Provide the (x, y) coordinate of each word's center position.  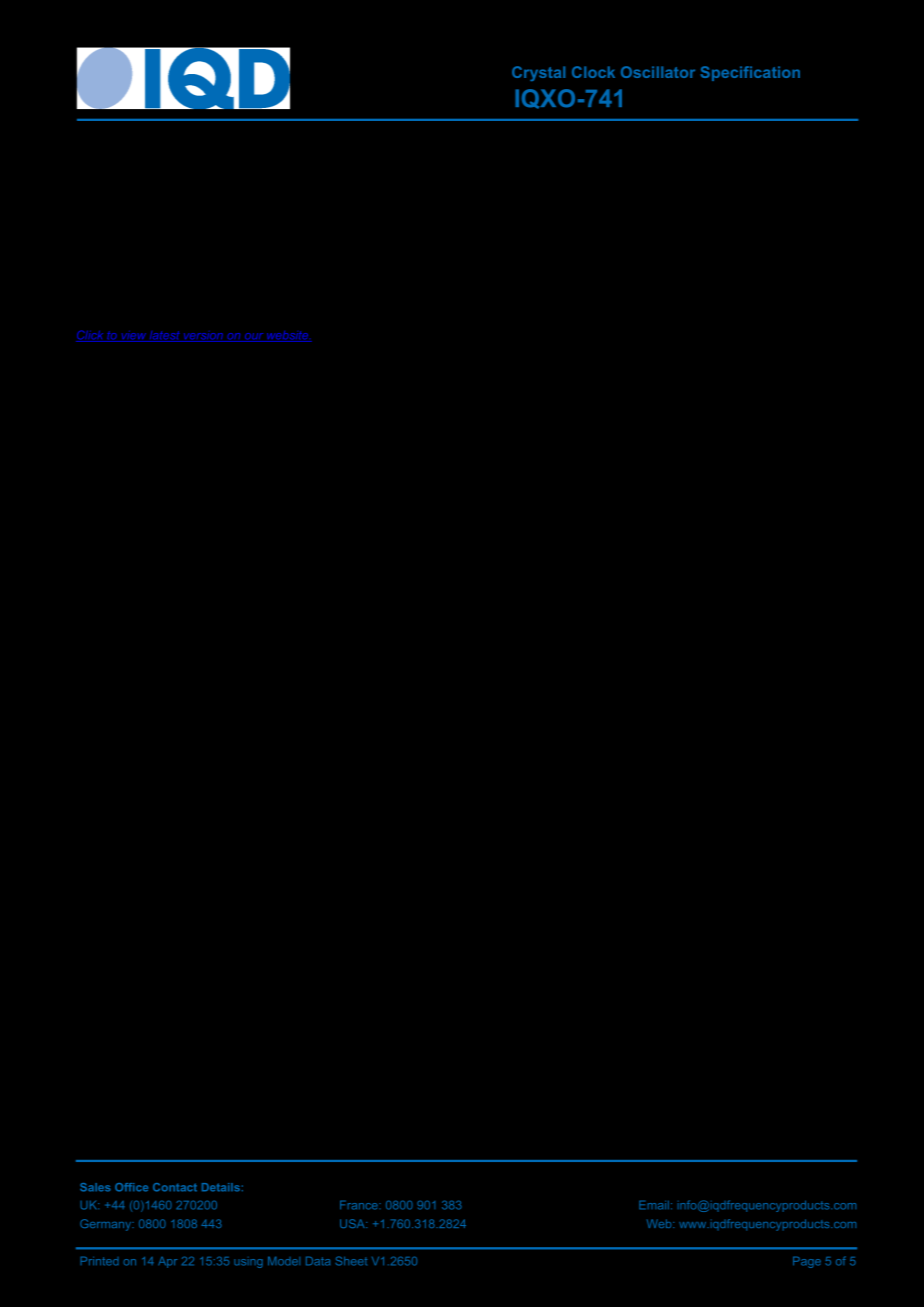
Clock (593, 72)
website (288, 336)
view (133, 336)
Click (91, 336)
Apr (167, 1262)
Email (654, 1205)
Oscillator (658, 72)
